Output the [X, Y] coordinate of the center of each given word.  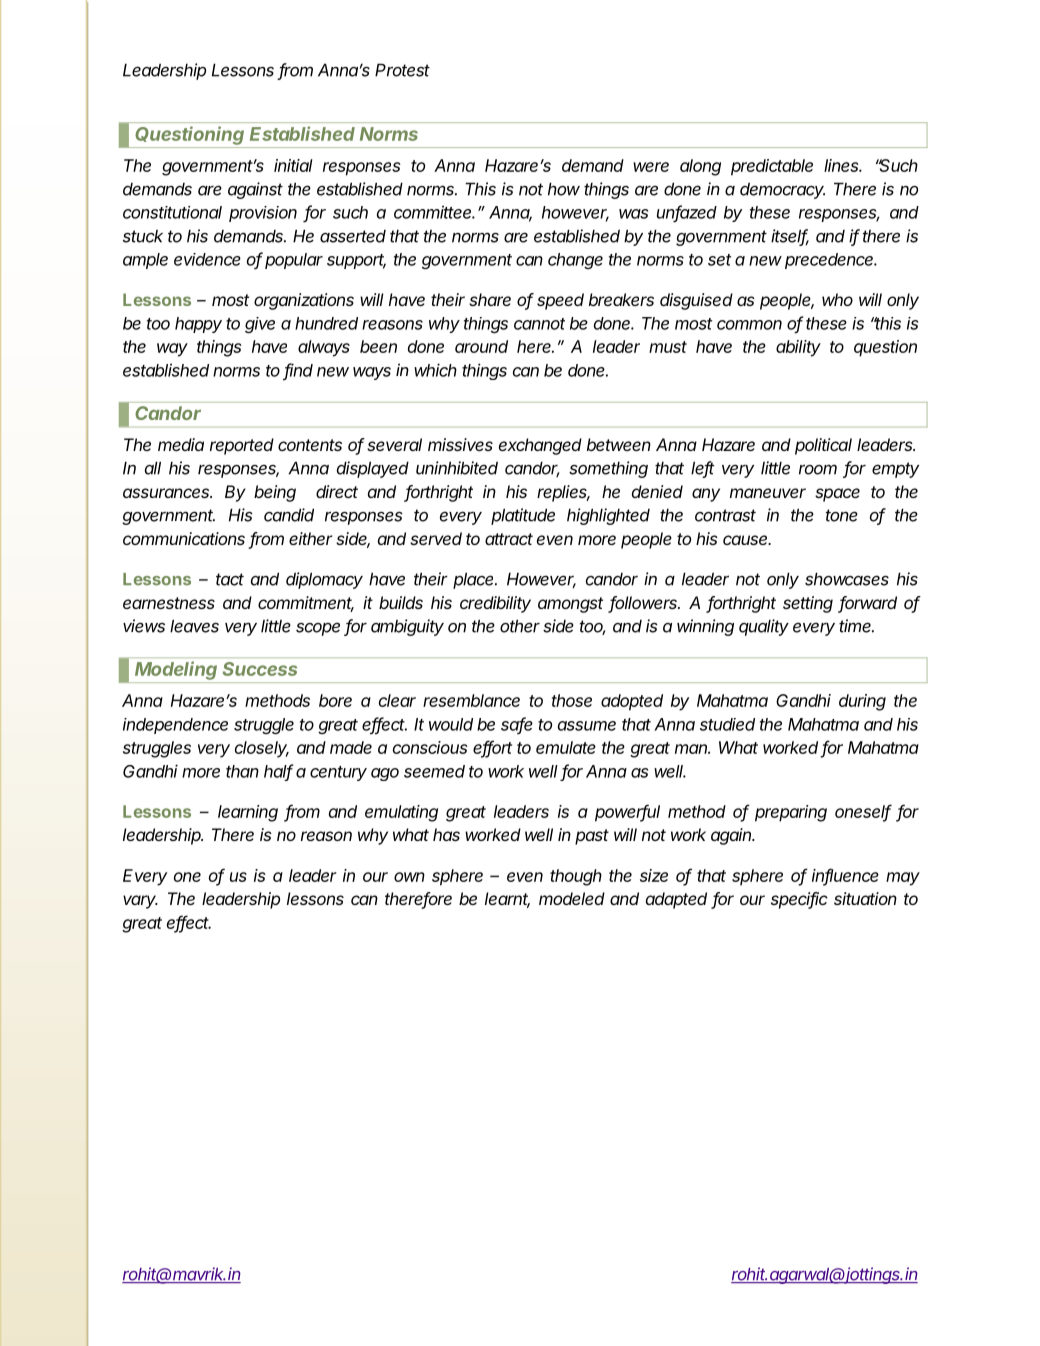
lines [843, 165]
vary [140, 902]
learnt [507, 900]
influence [845, 876]
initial [293, 165]
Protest [402, 70]
